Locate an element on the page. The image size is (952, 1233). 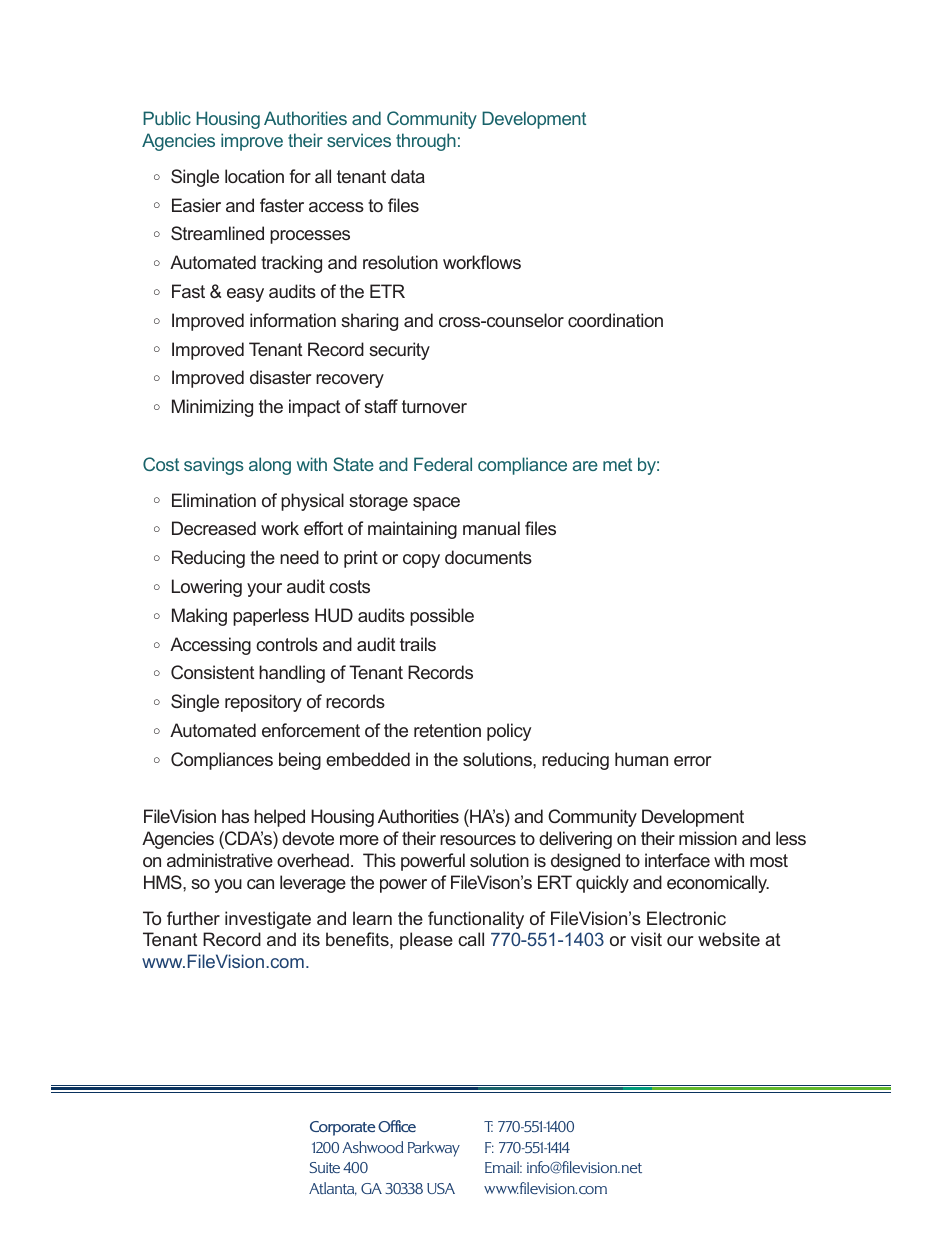
functionality is located at coordinates (476, 920).
